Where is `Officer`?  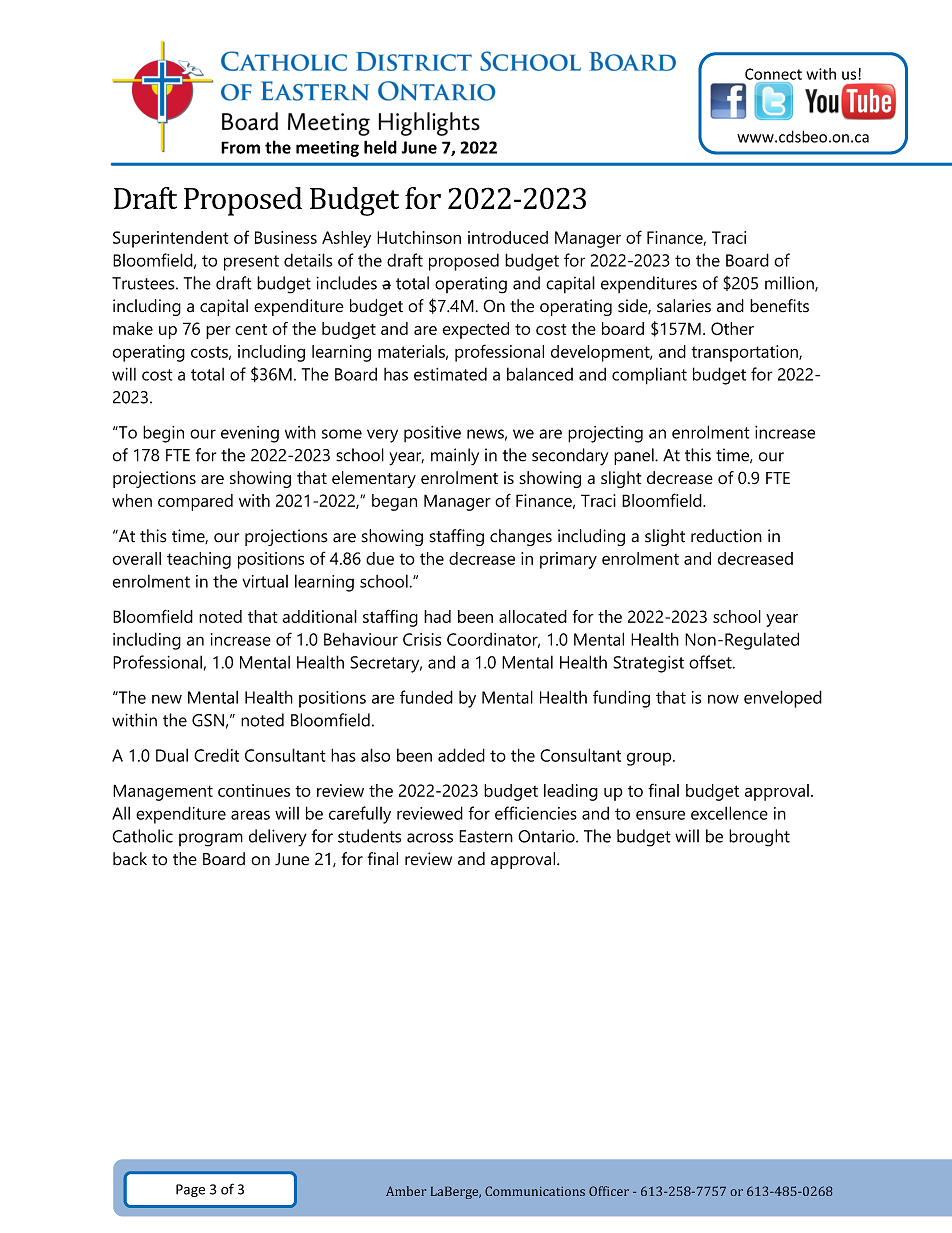
Officer is located at coordinates (609, 1191).
